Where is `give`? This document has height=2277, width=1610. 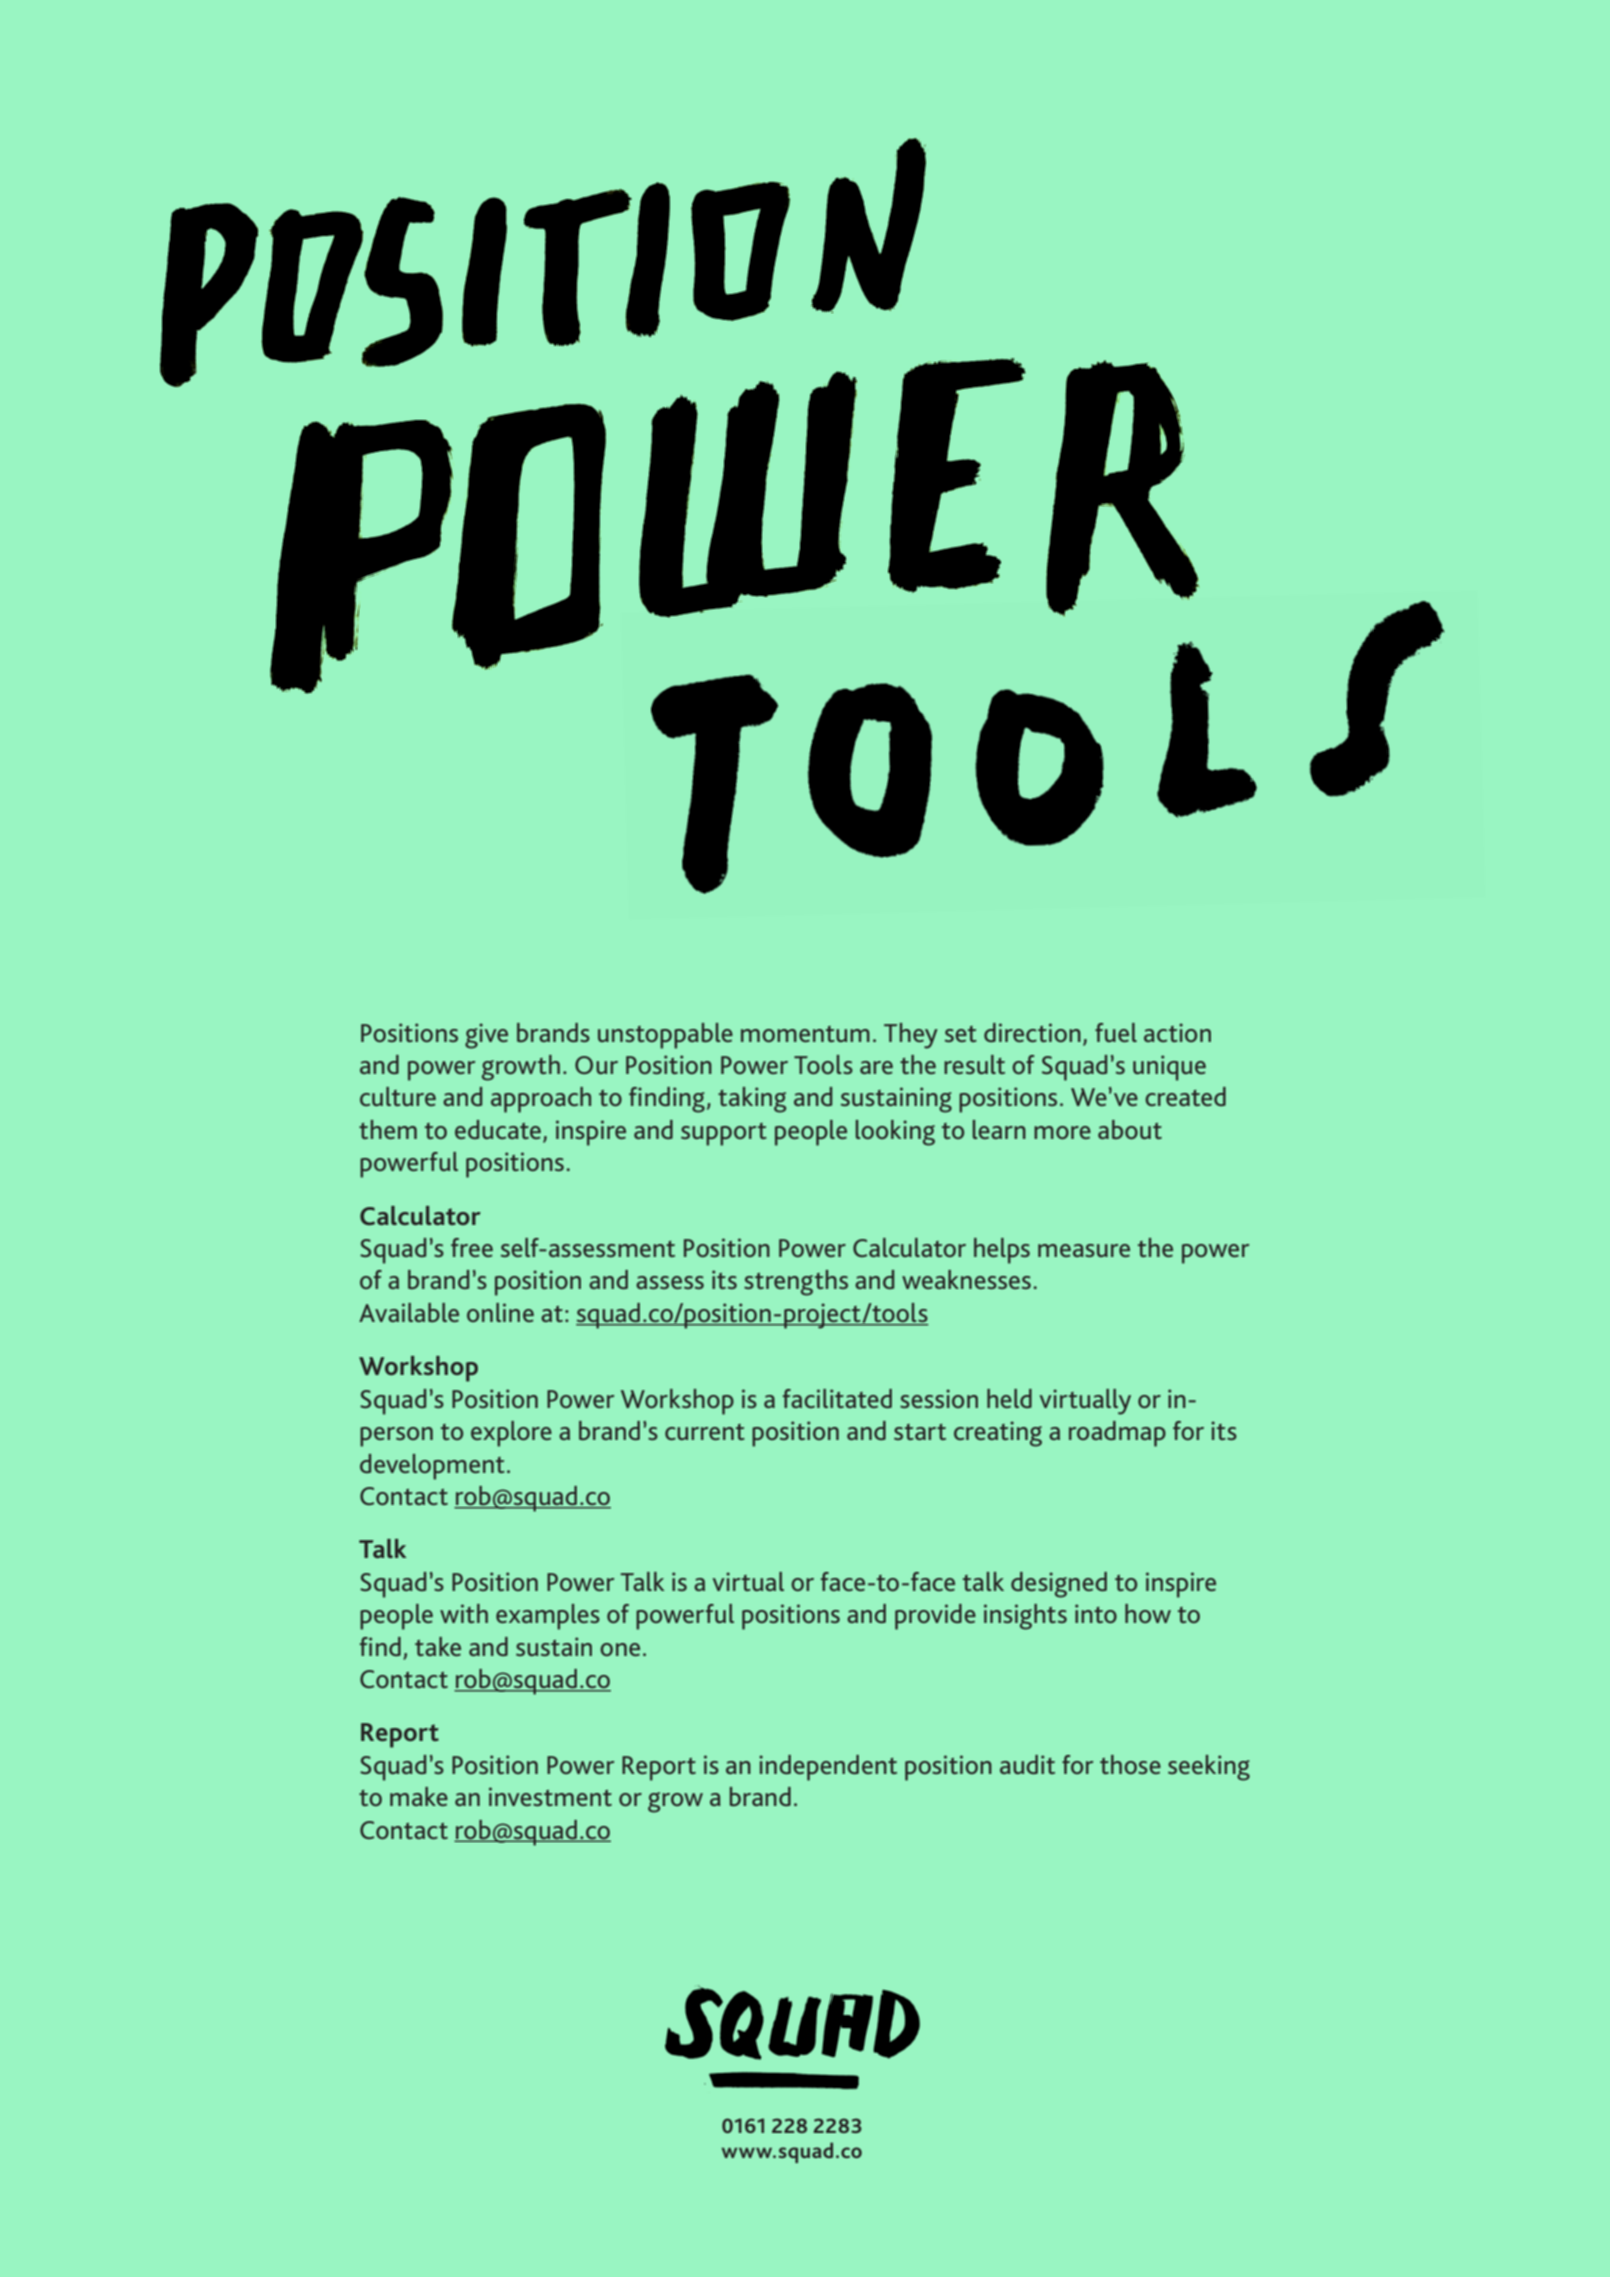 give is located at coordinates (486, 1036).
